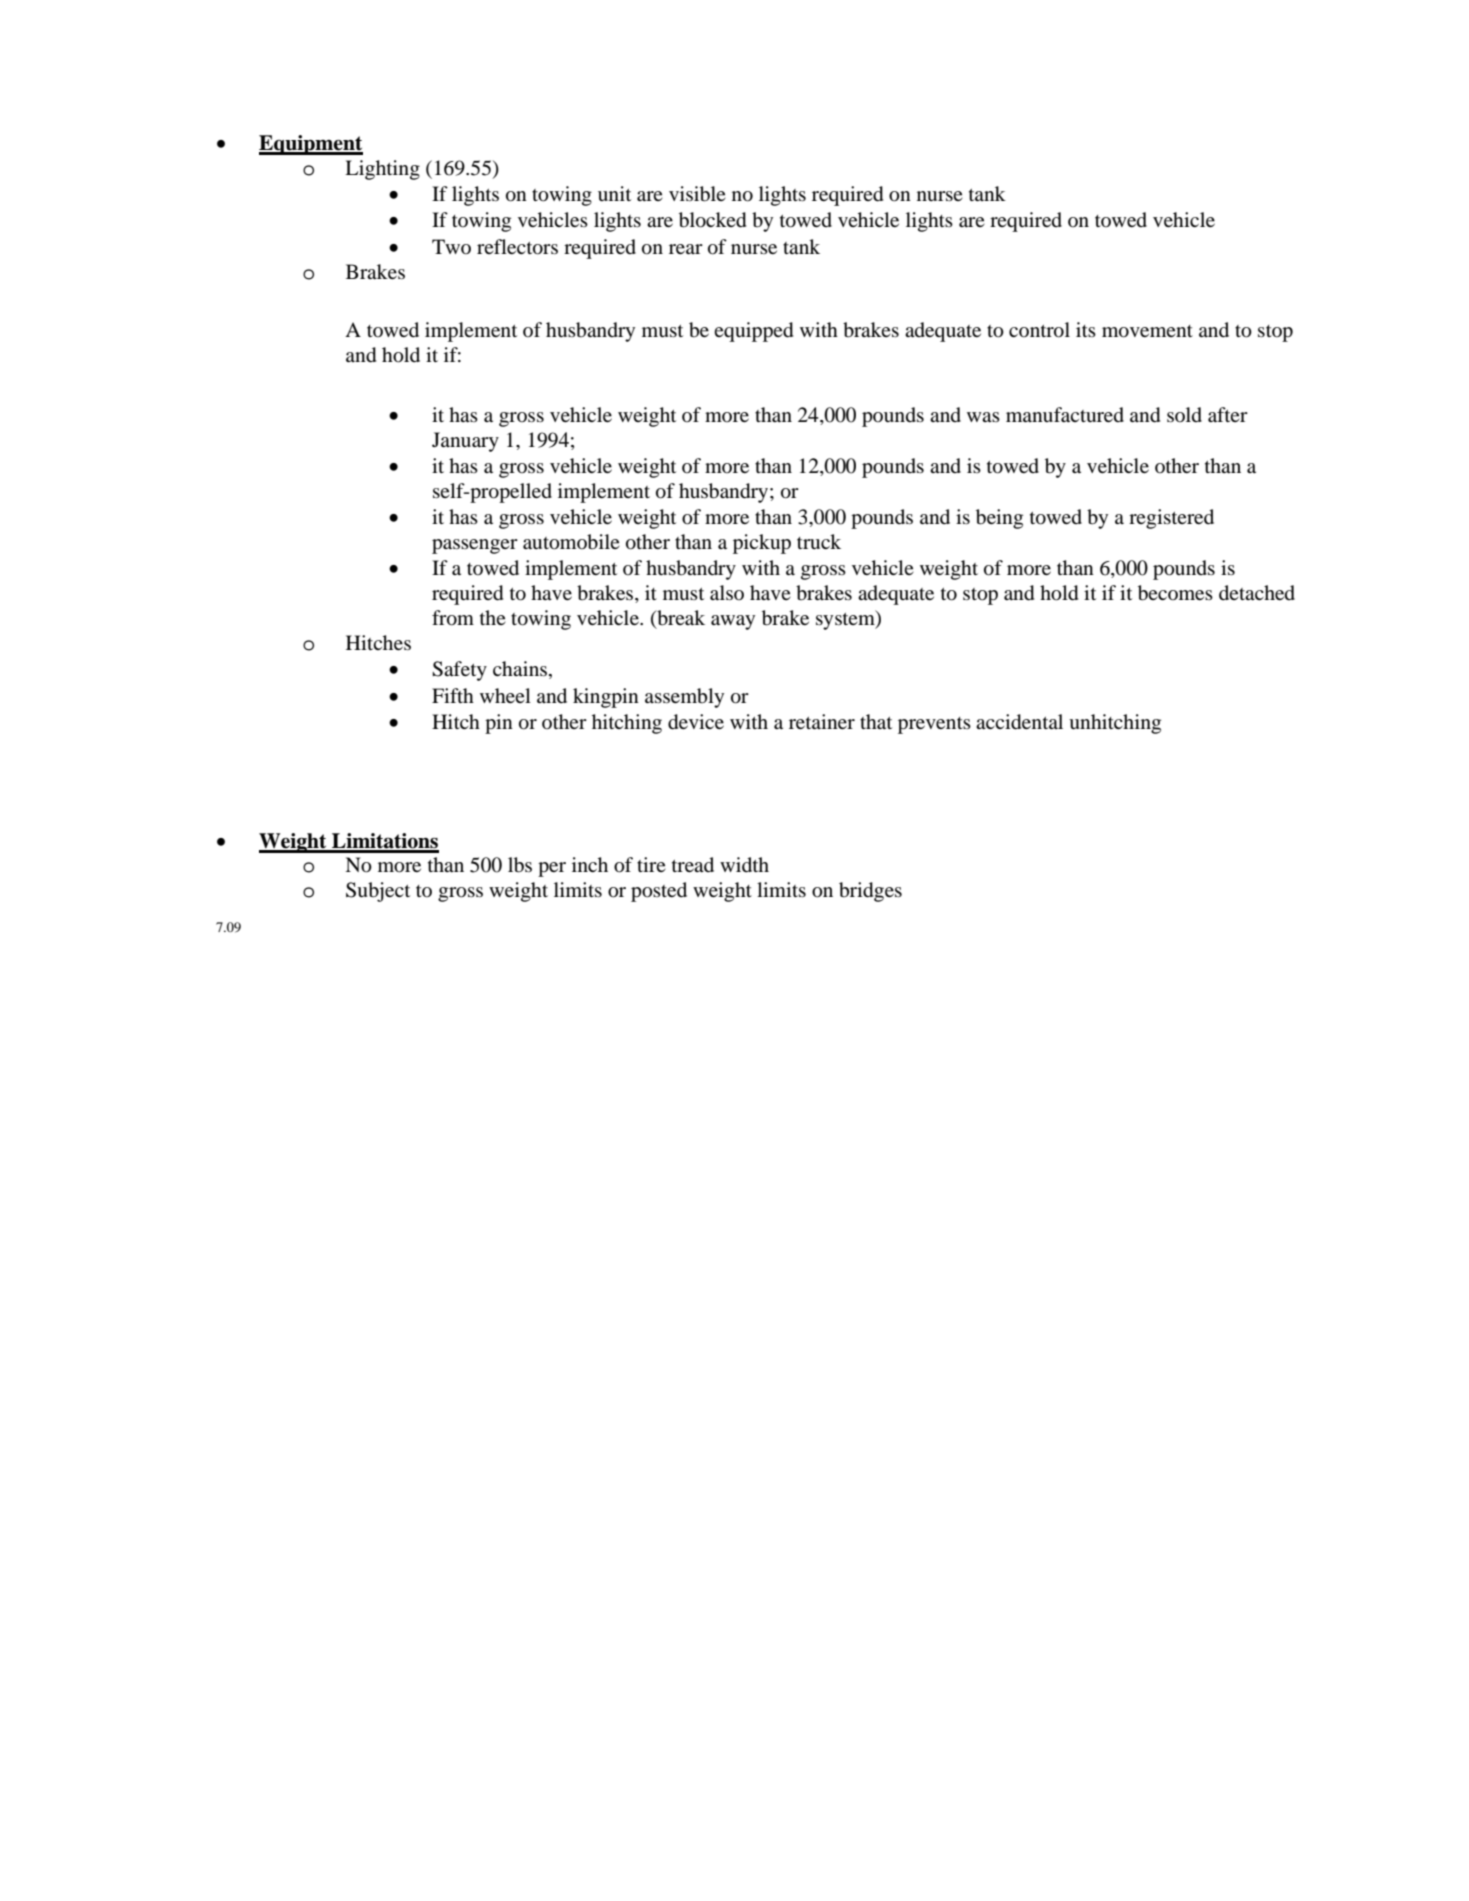 Image resolution: width=1469 pixels, height=1901 pixels. What do you see at coordinates (819, 541) in the screenshot?
I see `truck` at bounding box center [819, 541].
